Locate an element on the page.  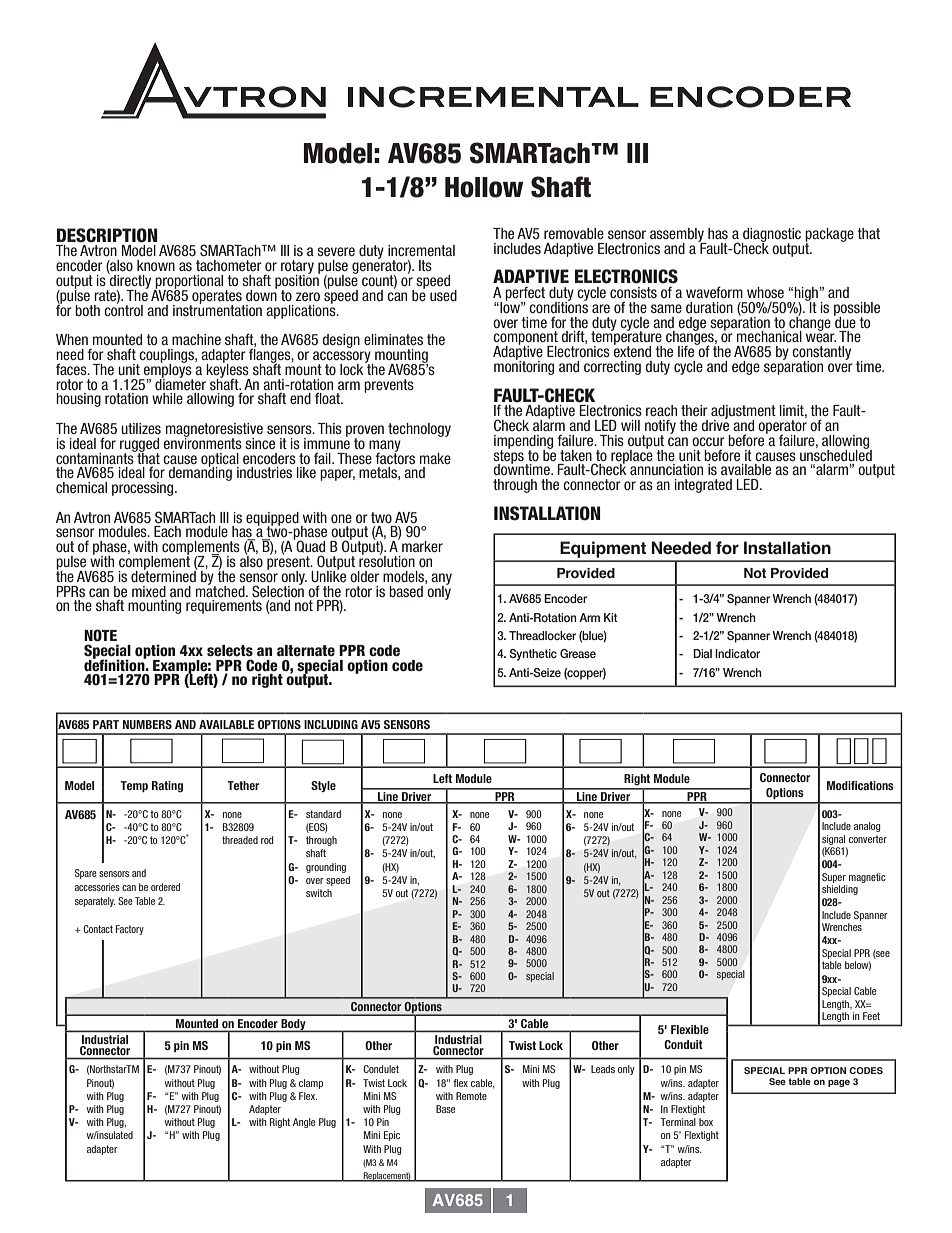
Rating is located at coordinates (167, 787).
